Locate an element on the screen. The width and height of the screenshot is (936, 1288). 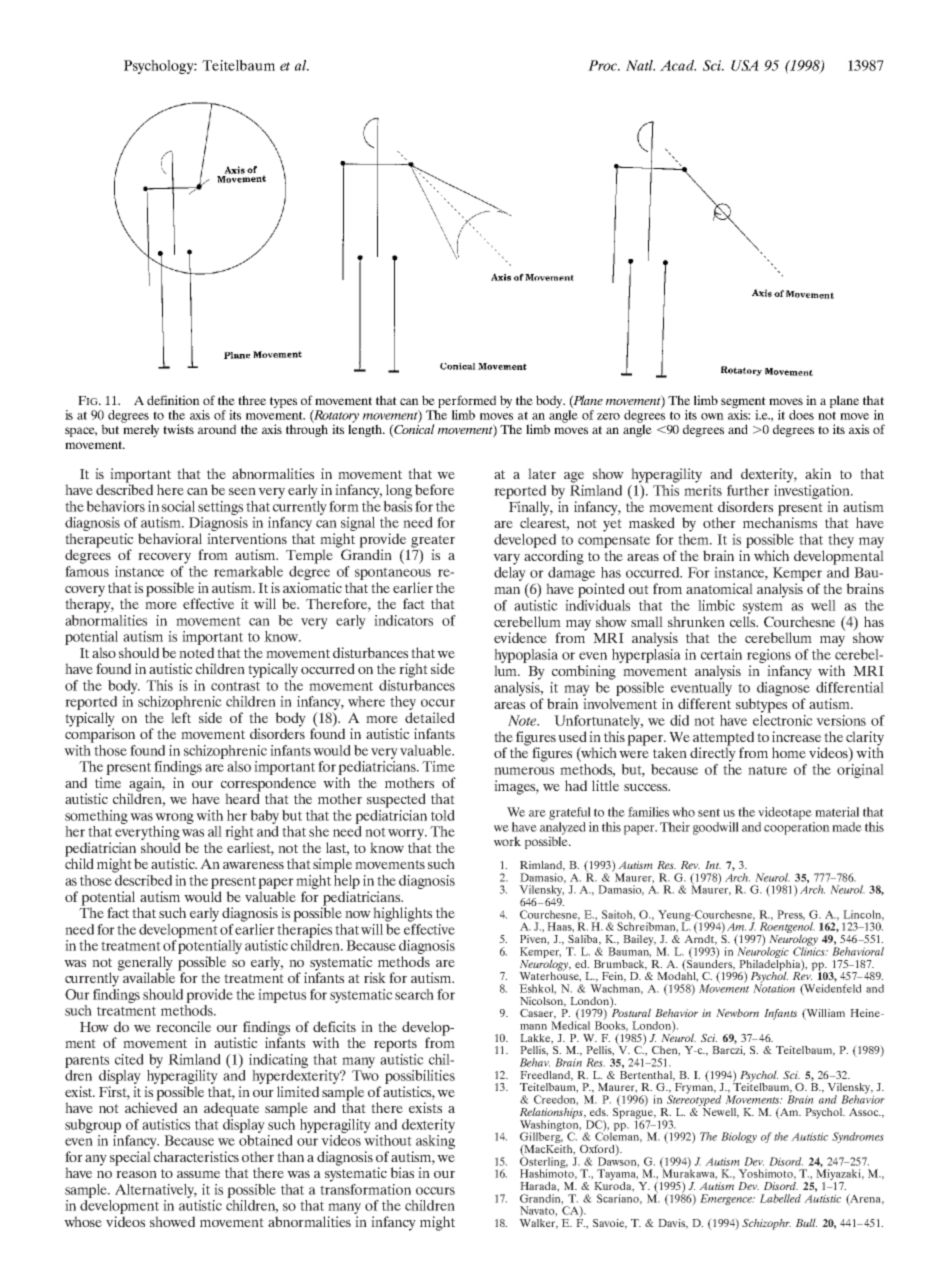
does is located at coordinates (801, 415).
